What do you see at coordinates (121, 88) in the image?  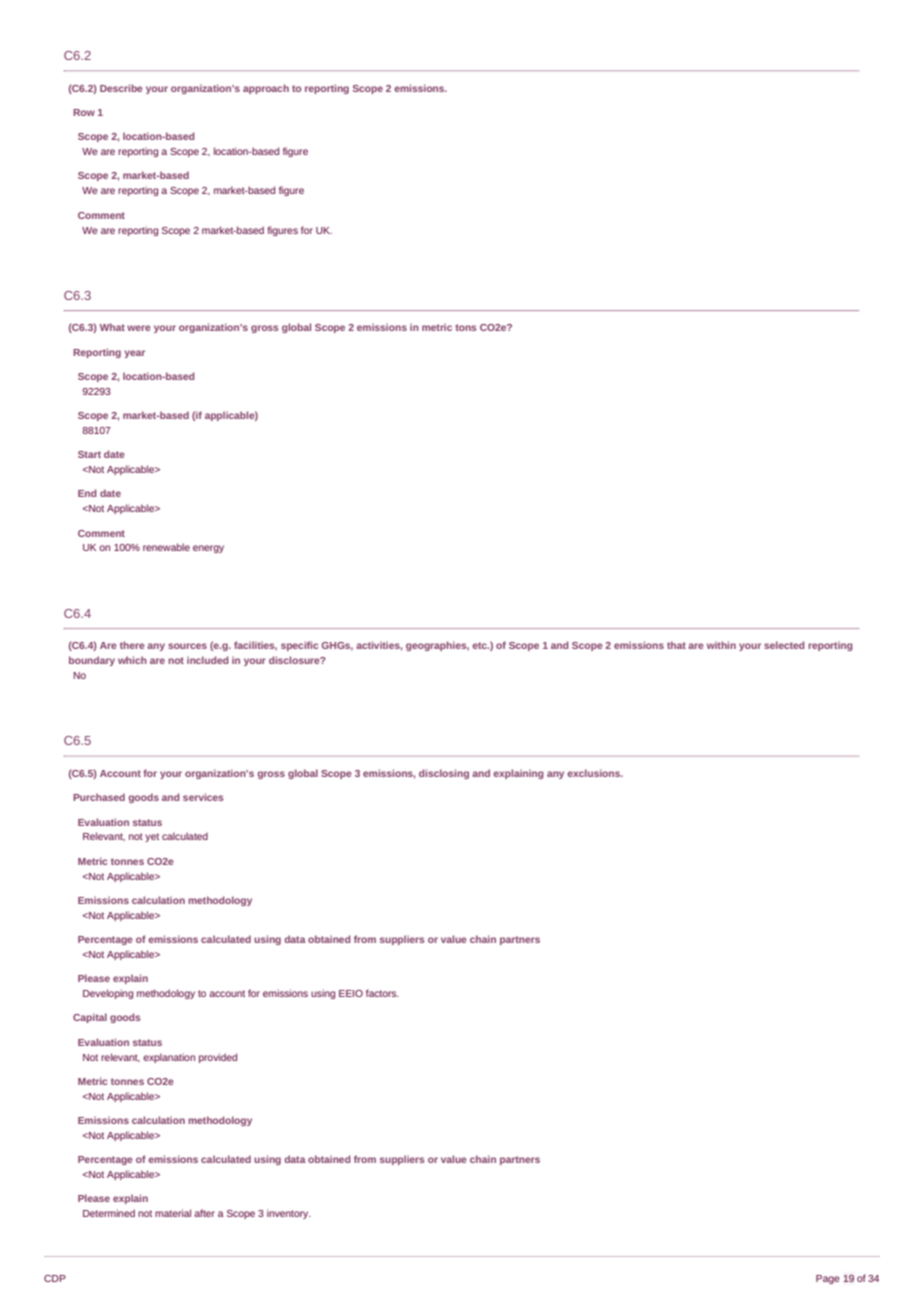 I see `Describe` at bounding box center [121, 88].
